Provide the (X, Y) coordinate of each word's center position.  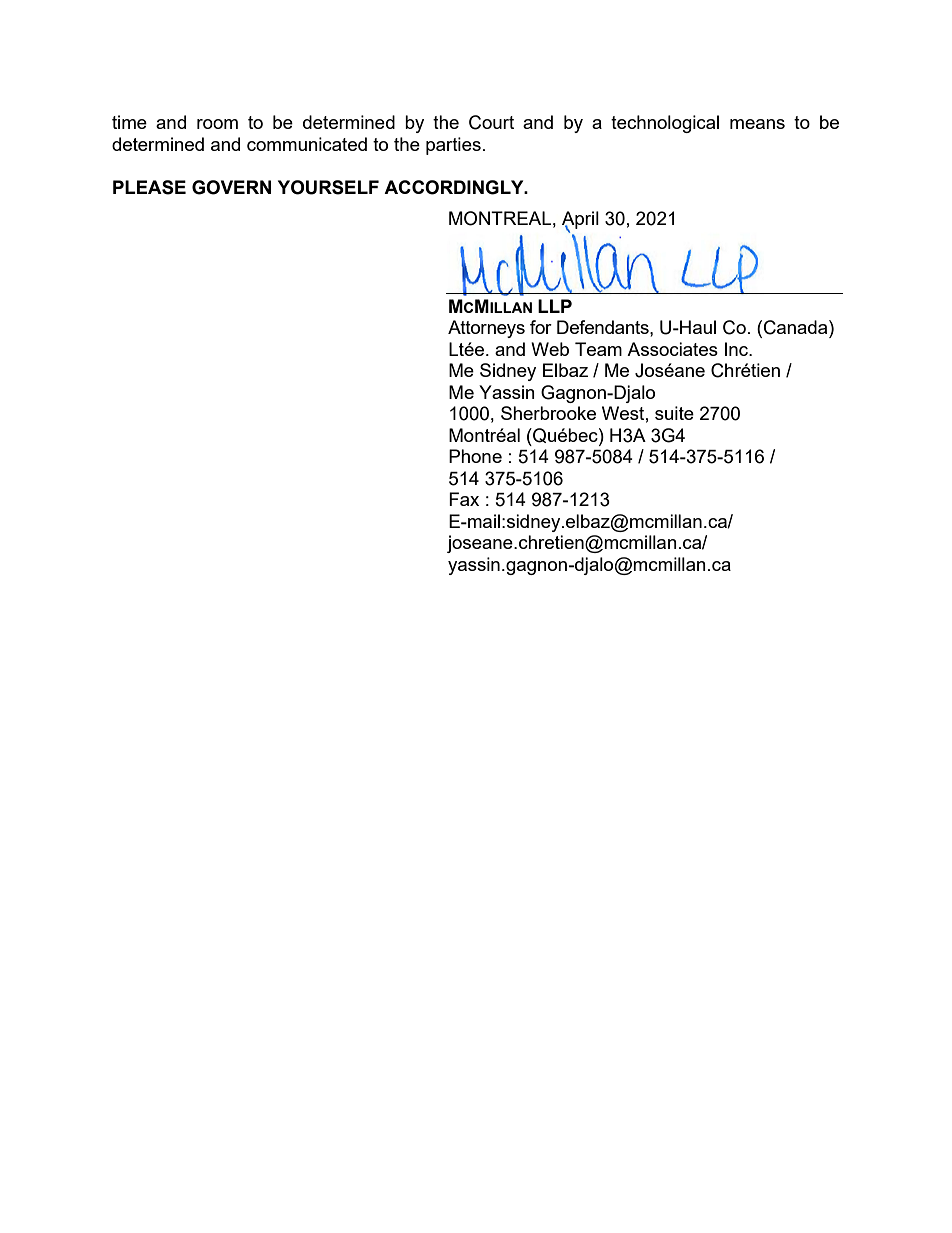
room (217, 124)
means (757, 124)
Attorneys (486, 329)
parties (453, 146)
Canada (797, 327)
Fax (464, 499)
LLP (555, 306)
